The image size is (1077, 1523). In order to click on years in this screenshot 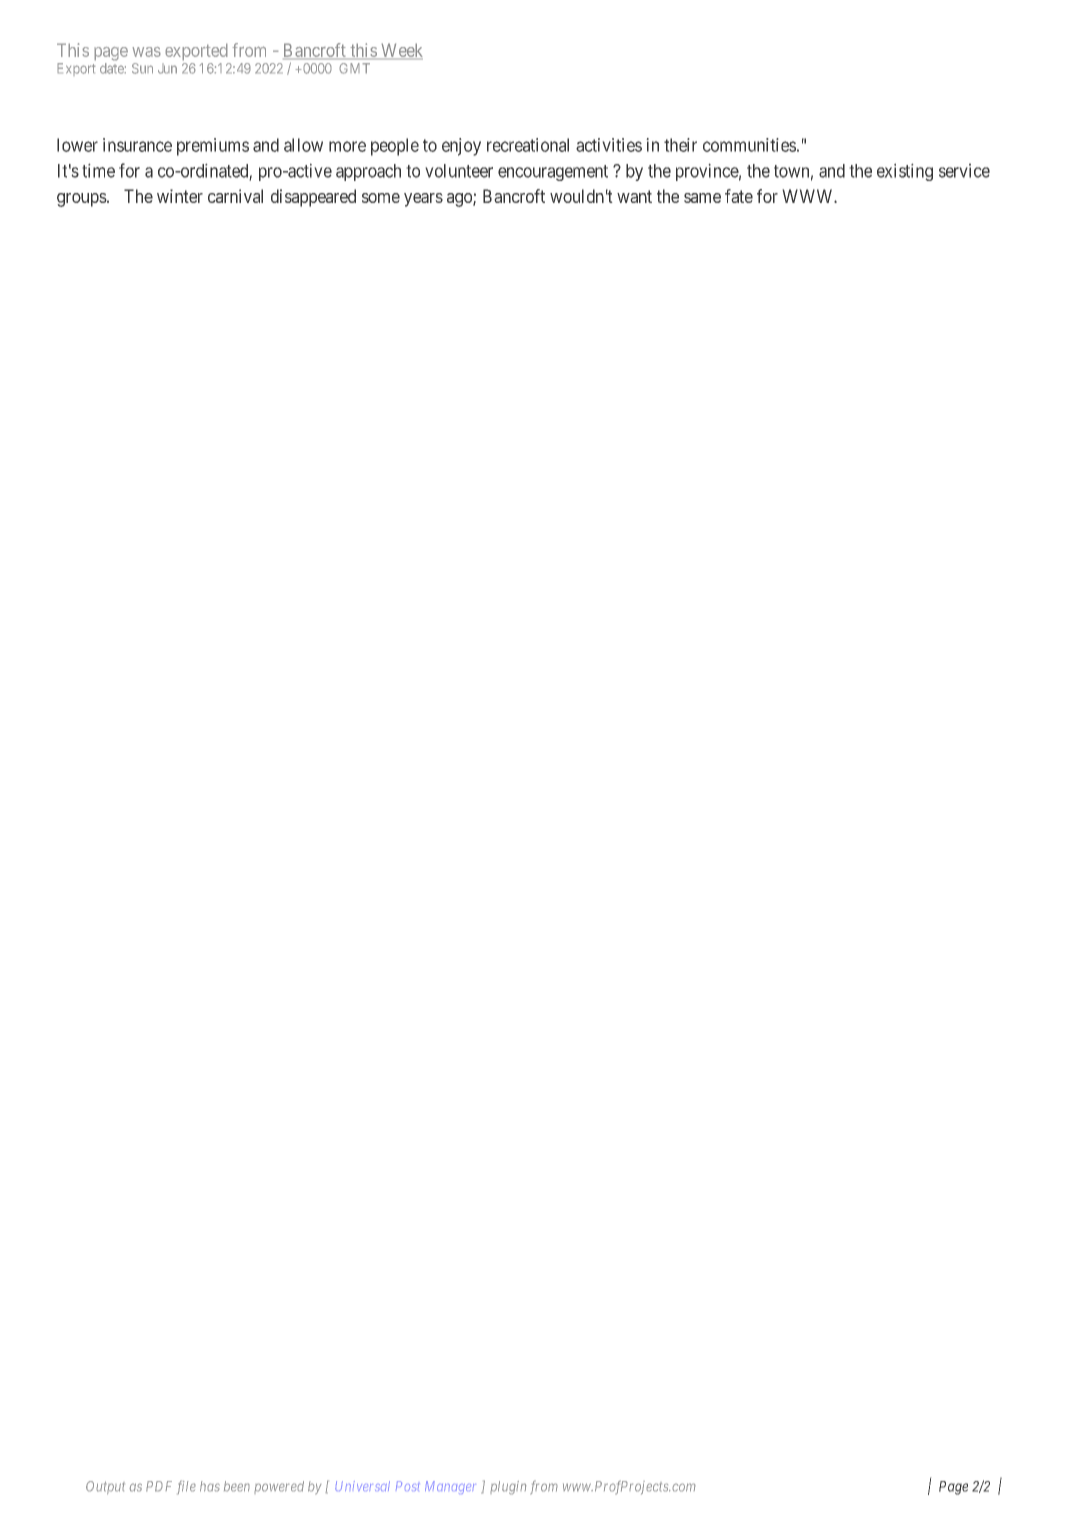, I will do `click(423, 200)`.
